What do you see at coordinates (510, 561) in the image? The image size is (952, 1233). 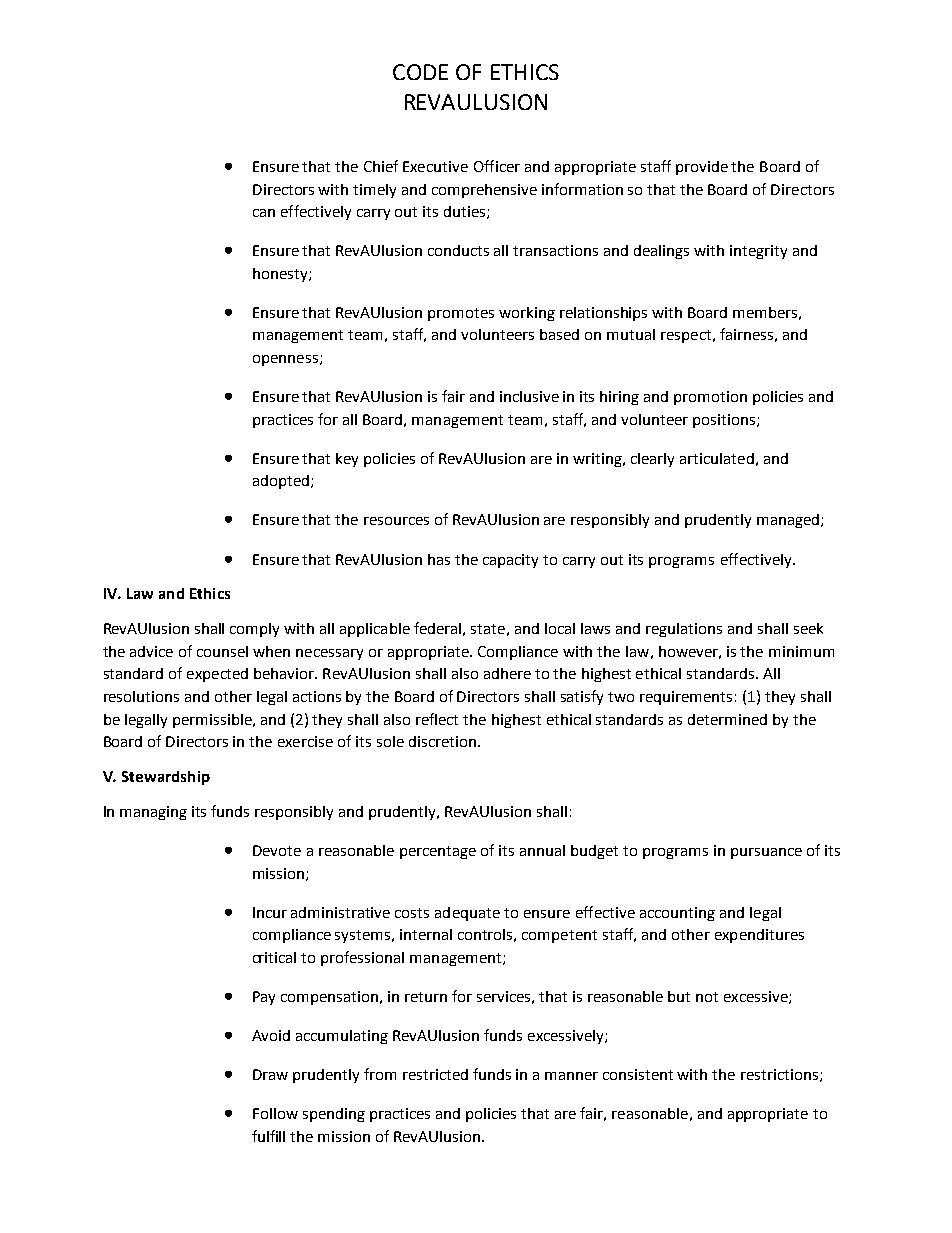 I see `capacity` at bounding box center [510, 561].
